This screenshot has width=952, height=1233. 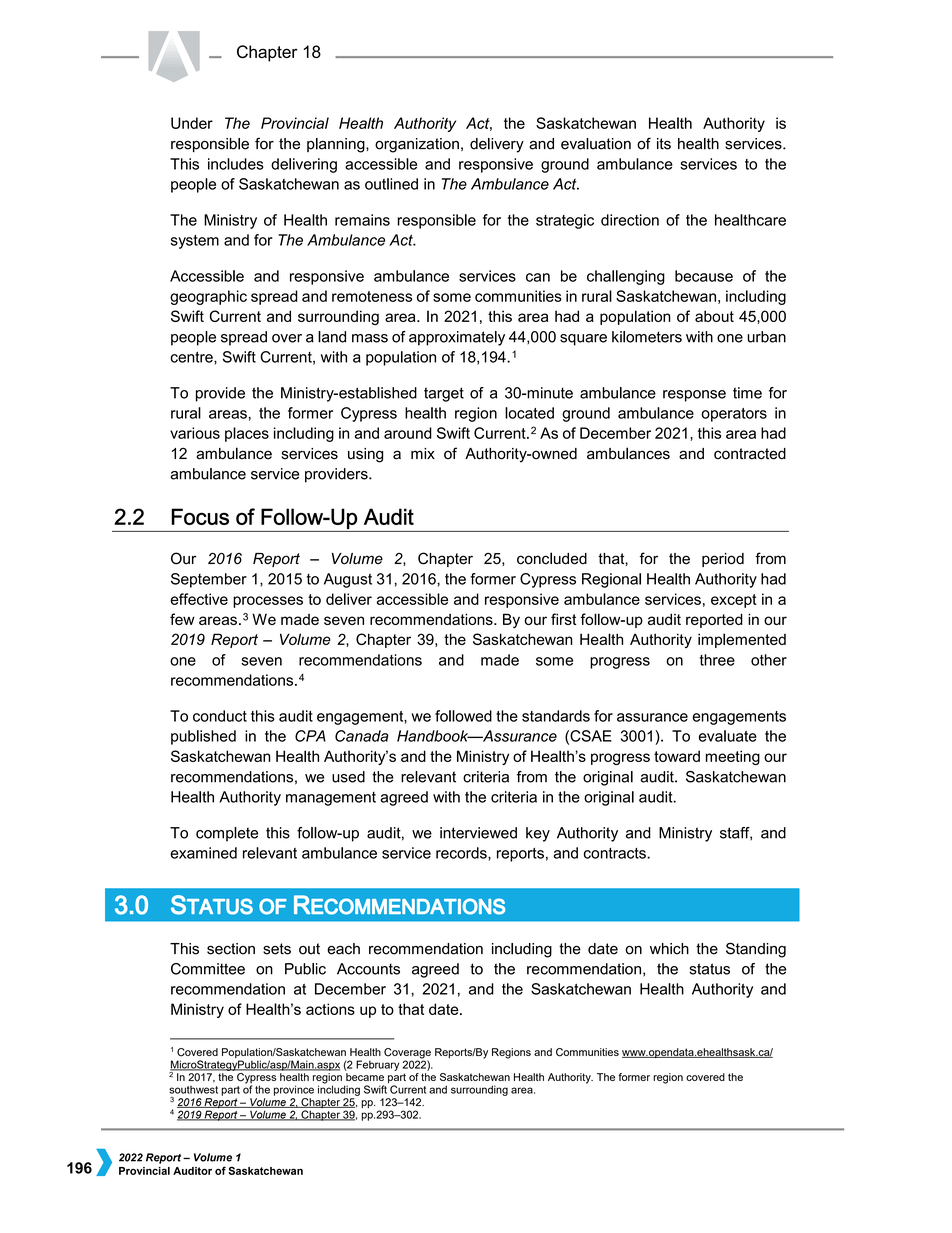 I want to click on includes, so click(x=236, y=164).
